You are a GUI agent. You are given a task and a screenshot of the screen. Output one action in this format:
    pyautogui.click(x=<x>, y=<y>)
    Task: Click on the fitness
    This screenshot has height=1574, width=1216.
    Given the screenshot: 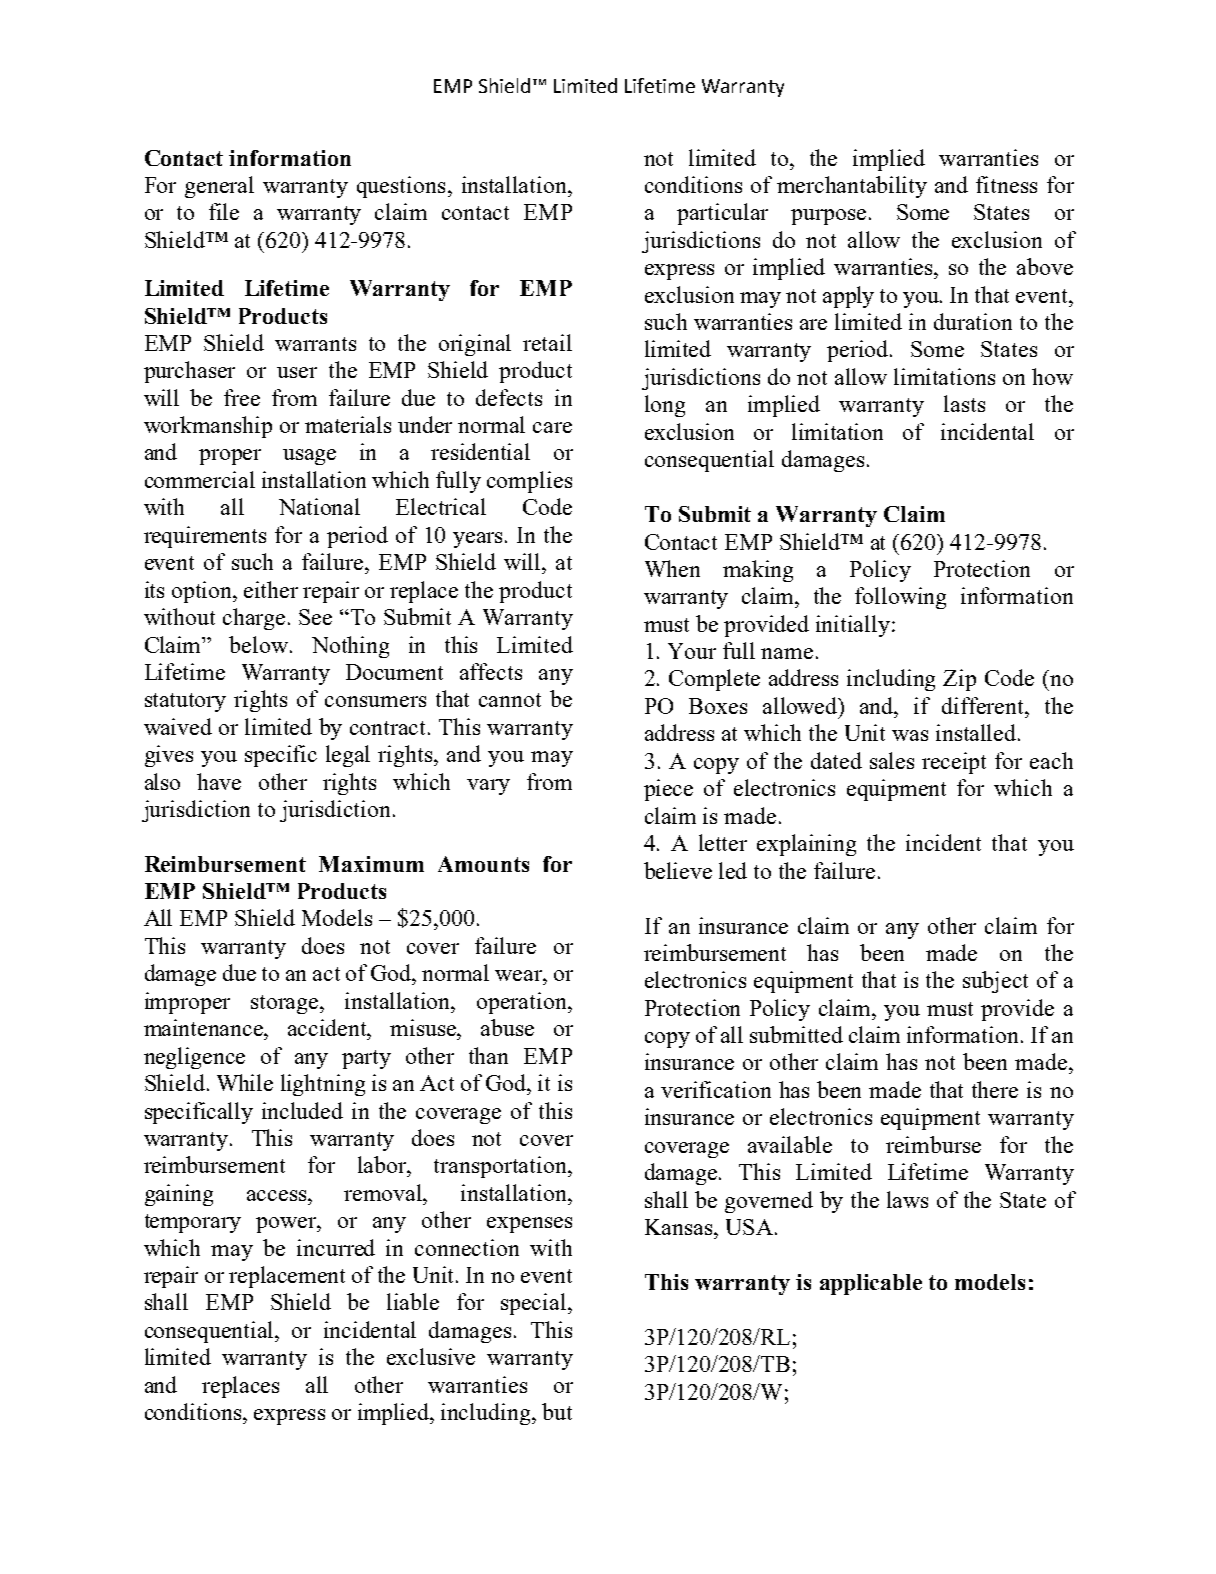 What is the action you would take?
    pyautogui.click(x=1006, y=184)
